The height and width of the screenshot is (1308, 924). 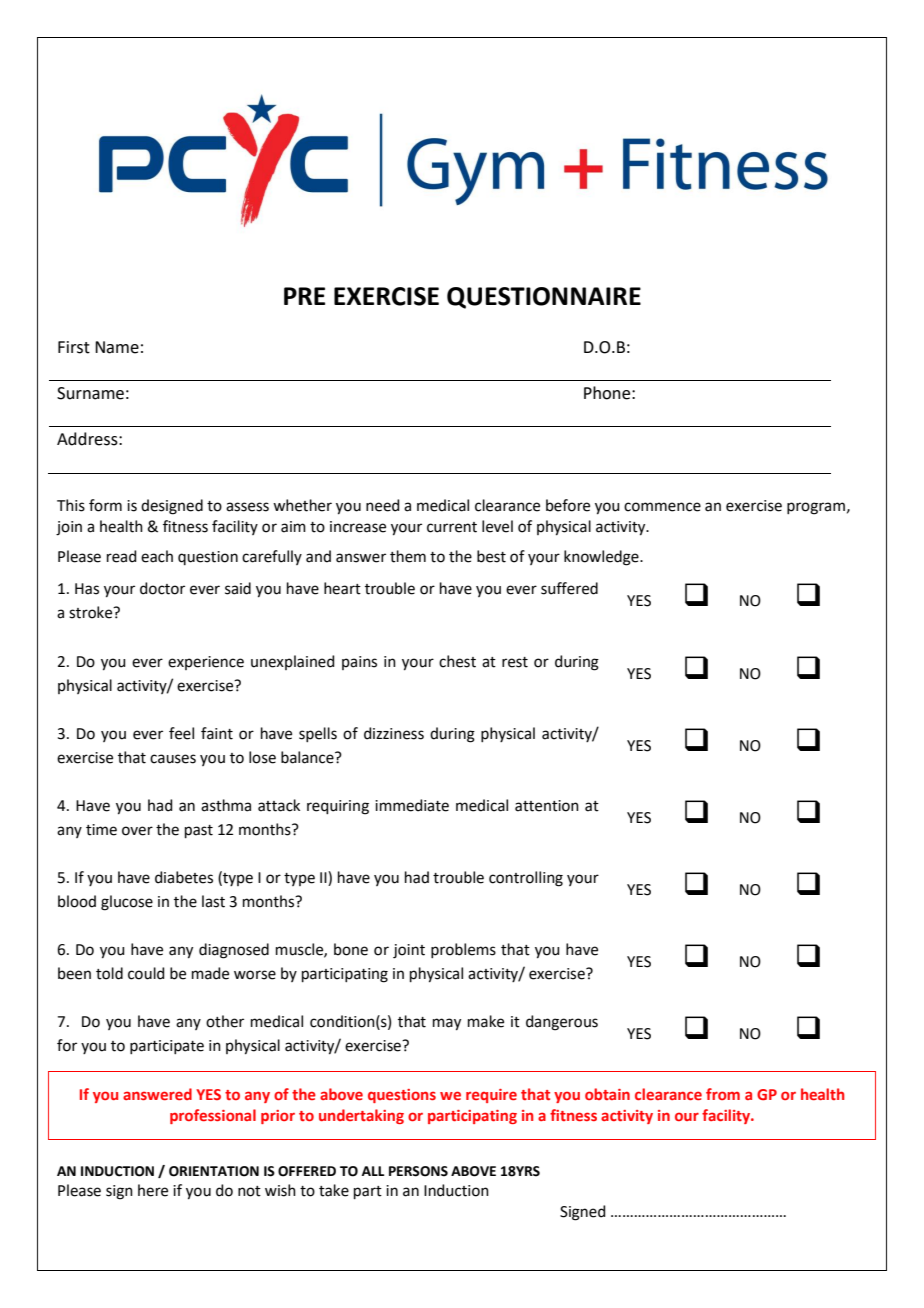 What do you see at coordinates (463, 950) in the screenshot?
I see `problems` at bounding box center [463, 950].
